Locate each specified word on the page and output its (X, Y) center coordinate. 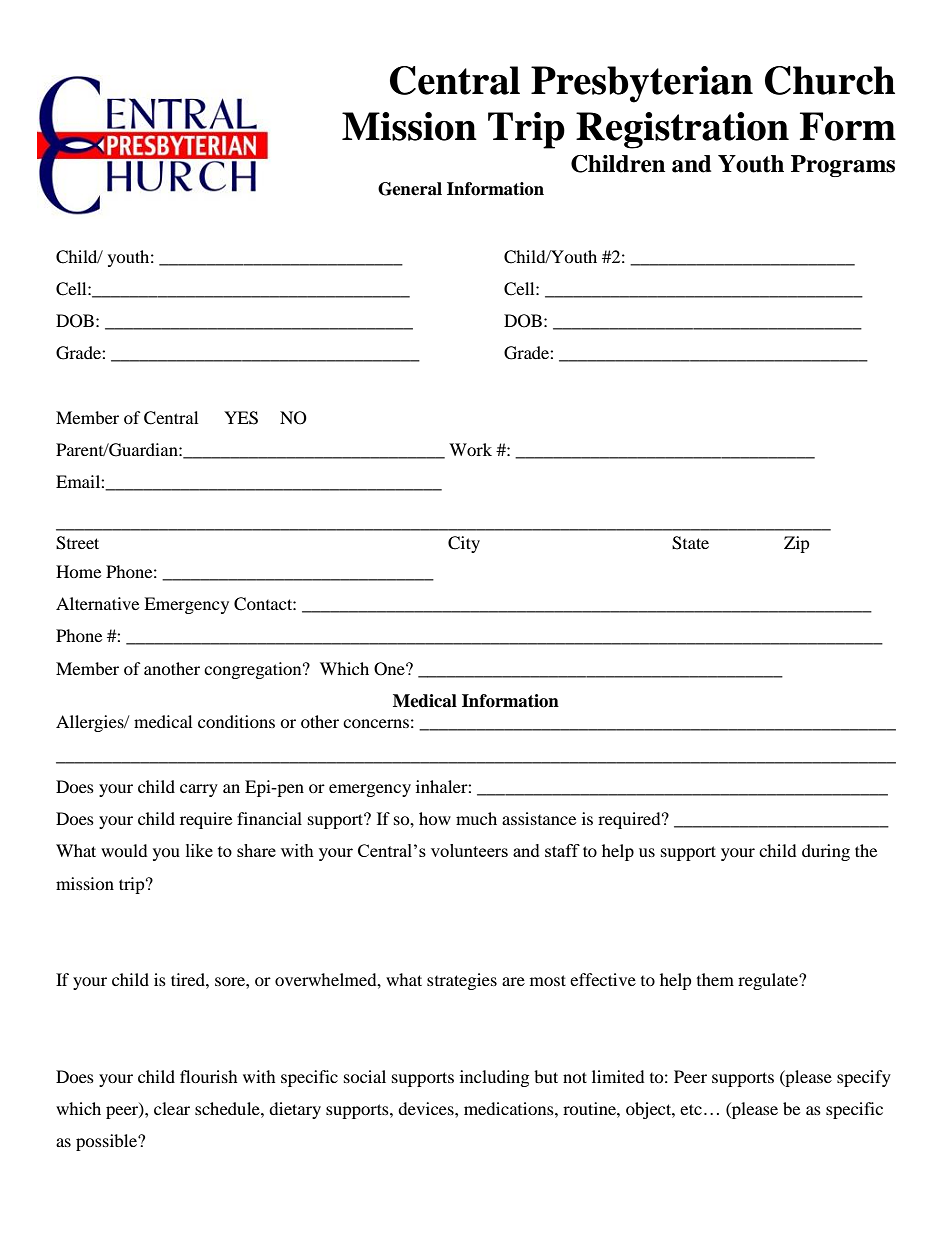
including (494, 1078)
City (464, 544)
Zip (797, 544)
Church (830, 80)
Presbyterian (642, 84)
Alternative (97, 603)
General (410, 189)
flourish (209, 1076)
